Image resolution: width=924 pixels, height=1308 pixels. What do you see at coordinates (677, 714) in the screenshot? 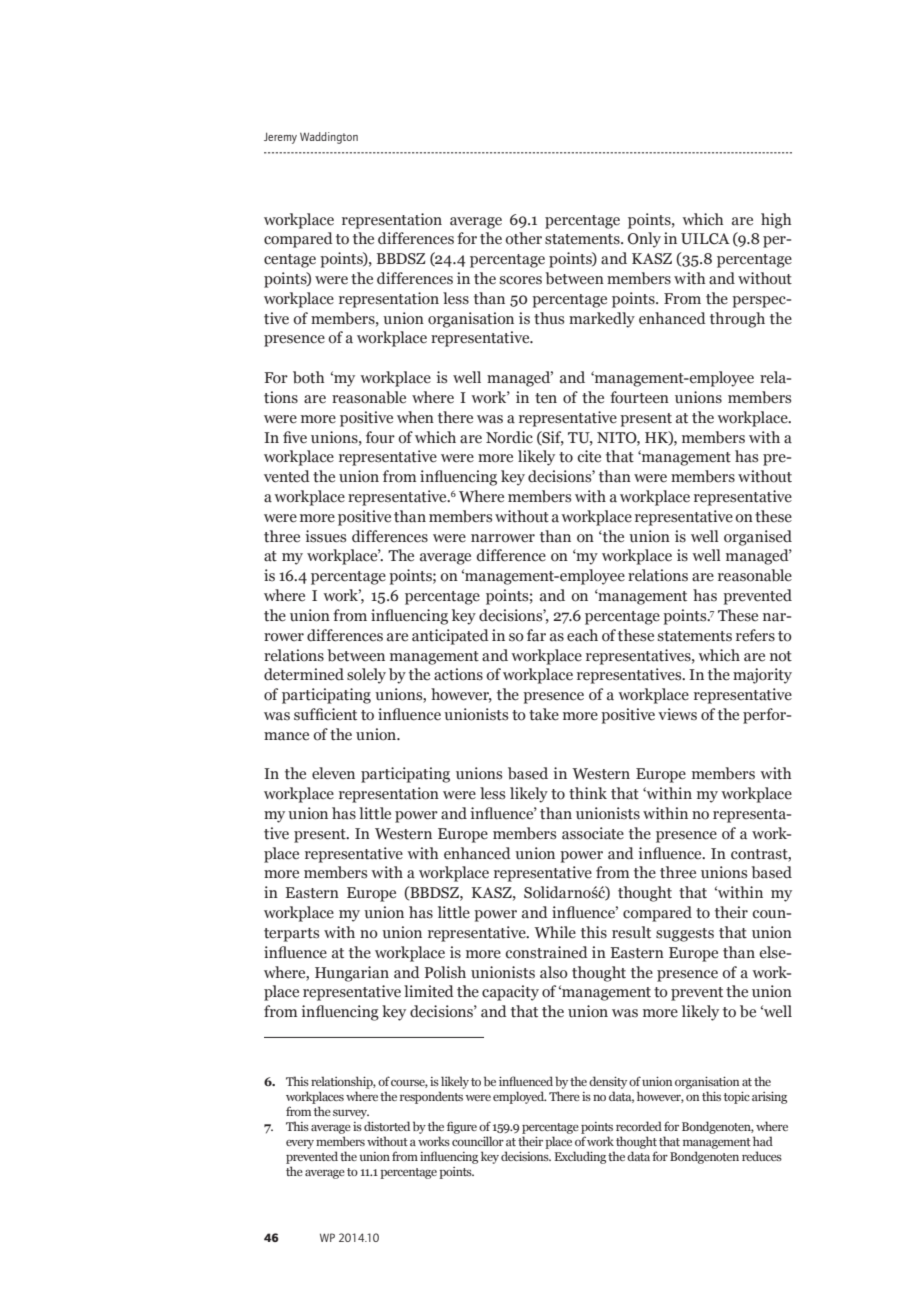
I see `views` at bounding box center [677, 714].
